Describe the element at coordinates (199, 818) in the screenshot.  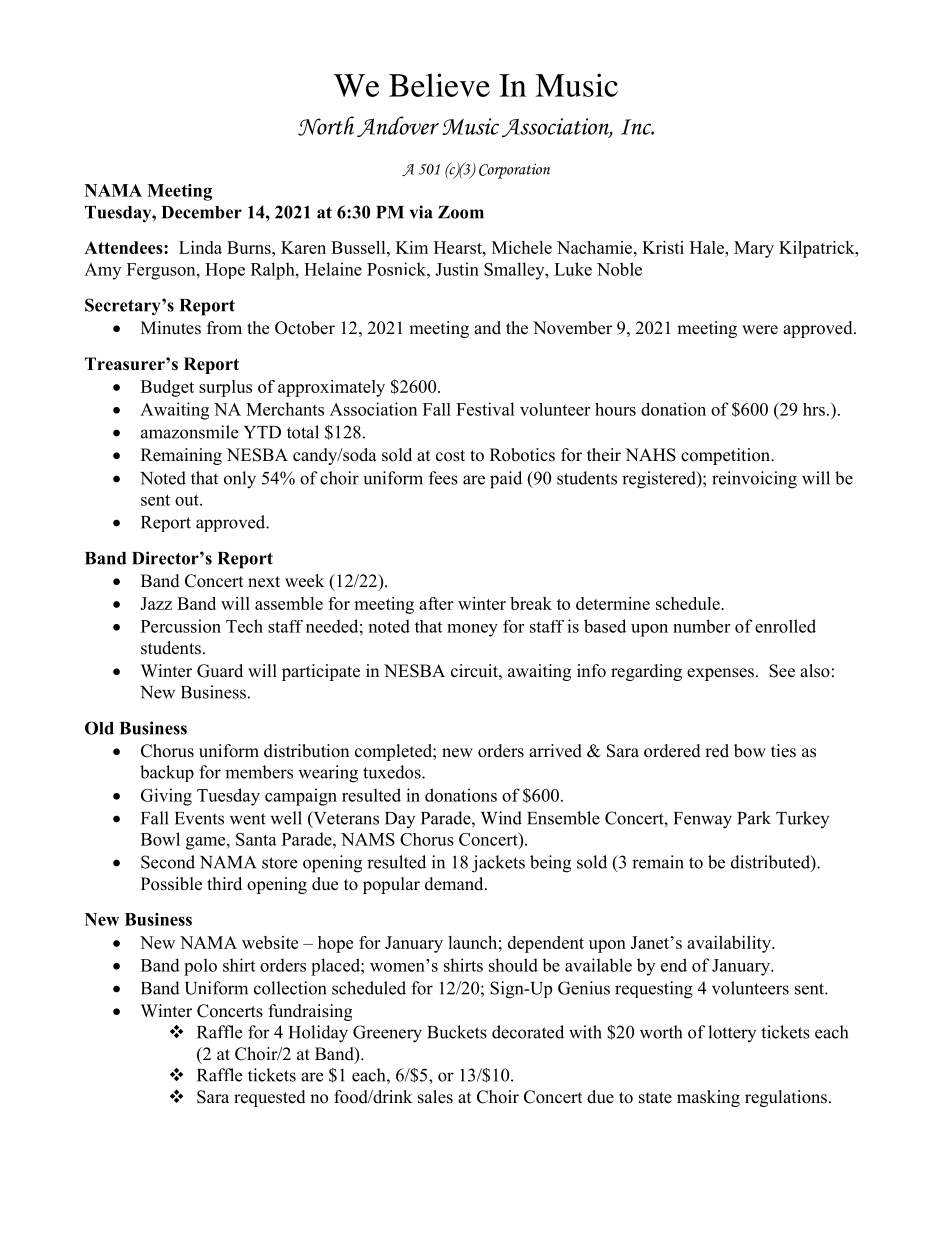
I see `Events` at that location.
